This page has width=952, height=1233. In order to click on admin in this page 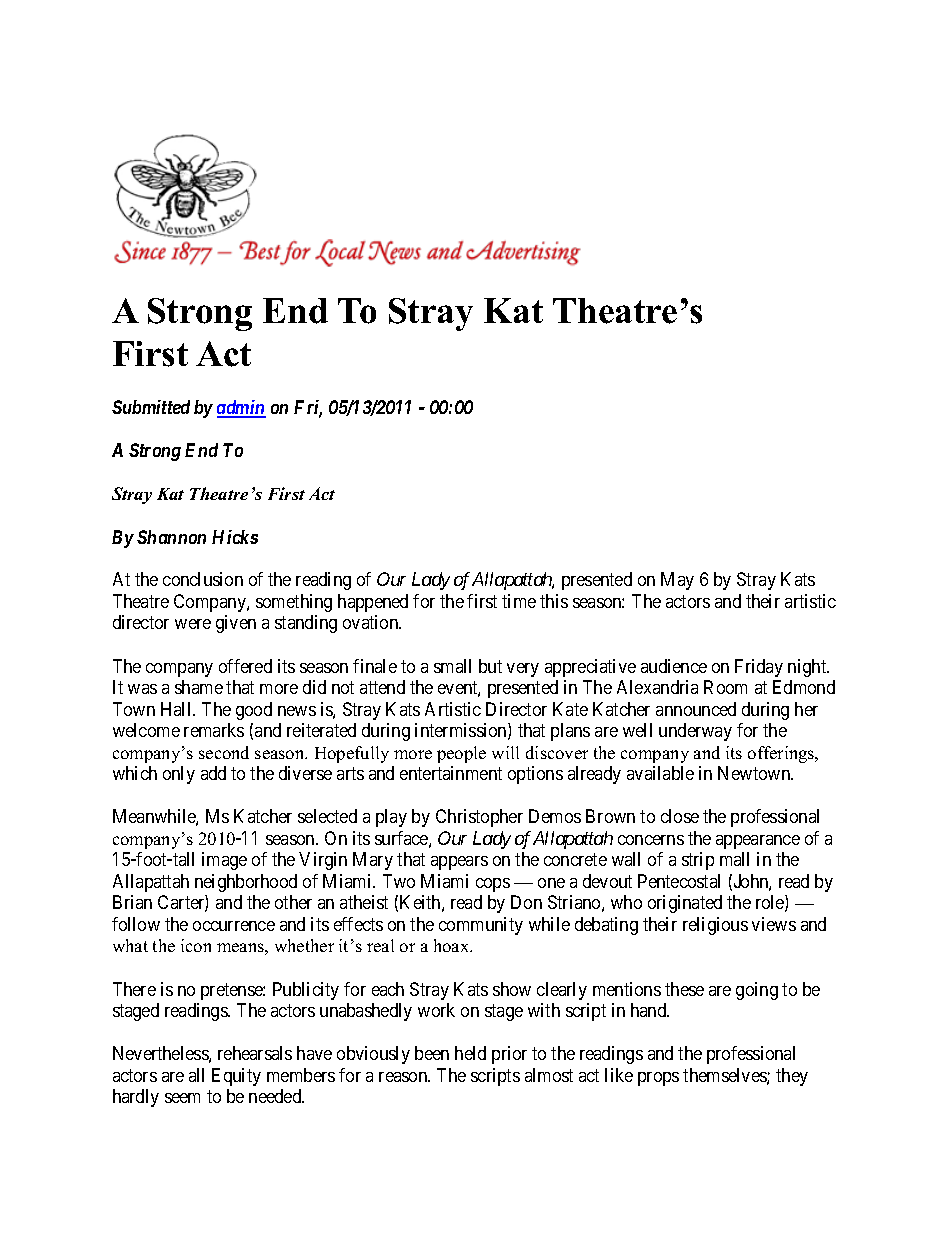, I will do `click(241, 408)`.
